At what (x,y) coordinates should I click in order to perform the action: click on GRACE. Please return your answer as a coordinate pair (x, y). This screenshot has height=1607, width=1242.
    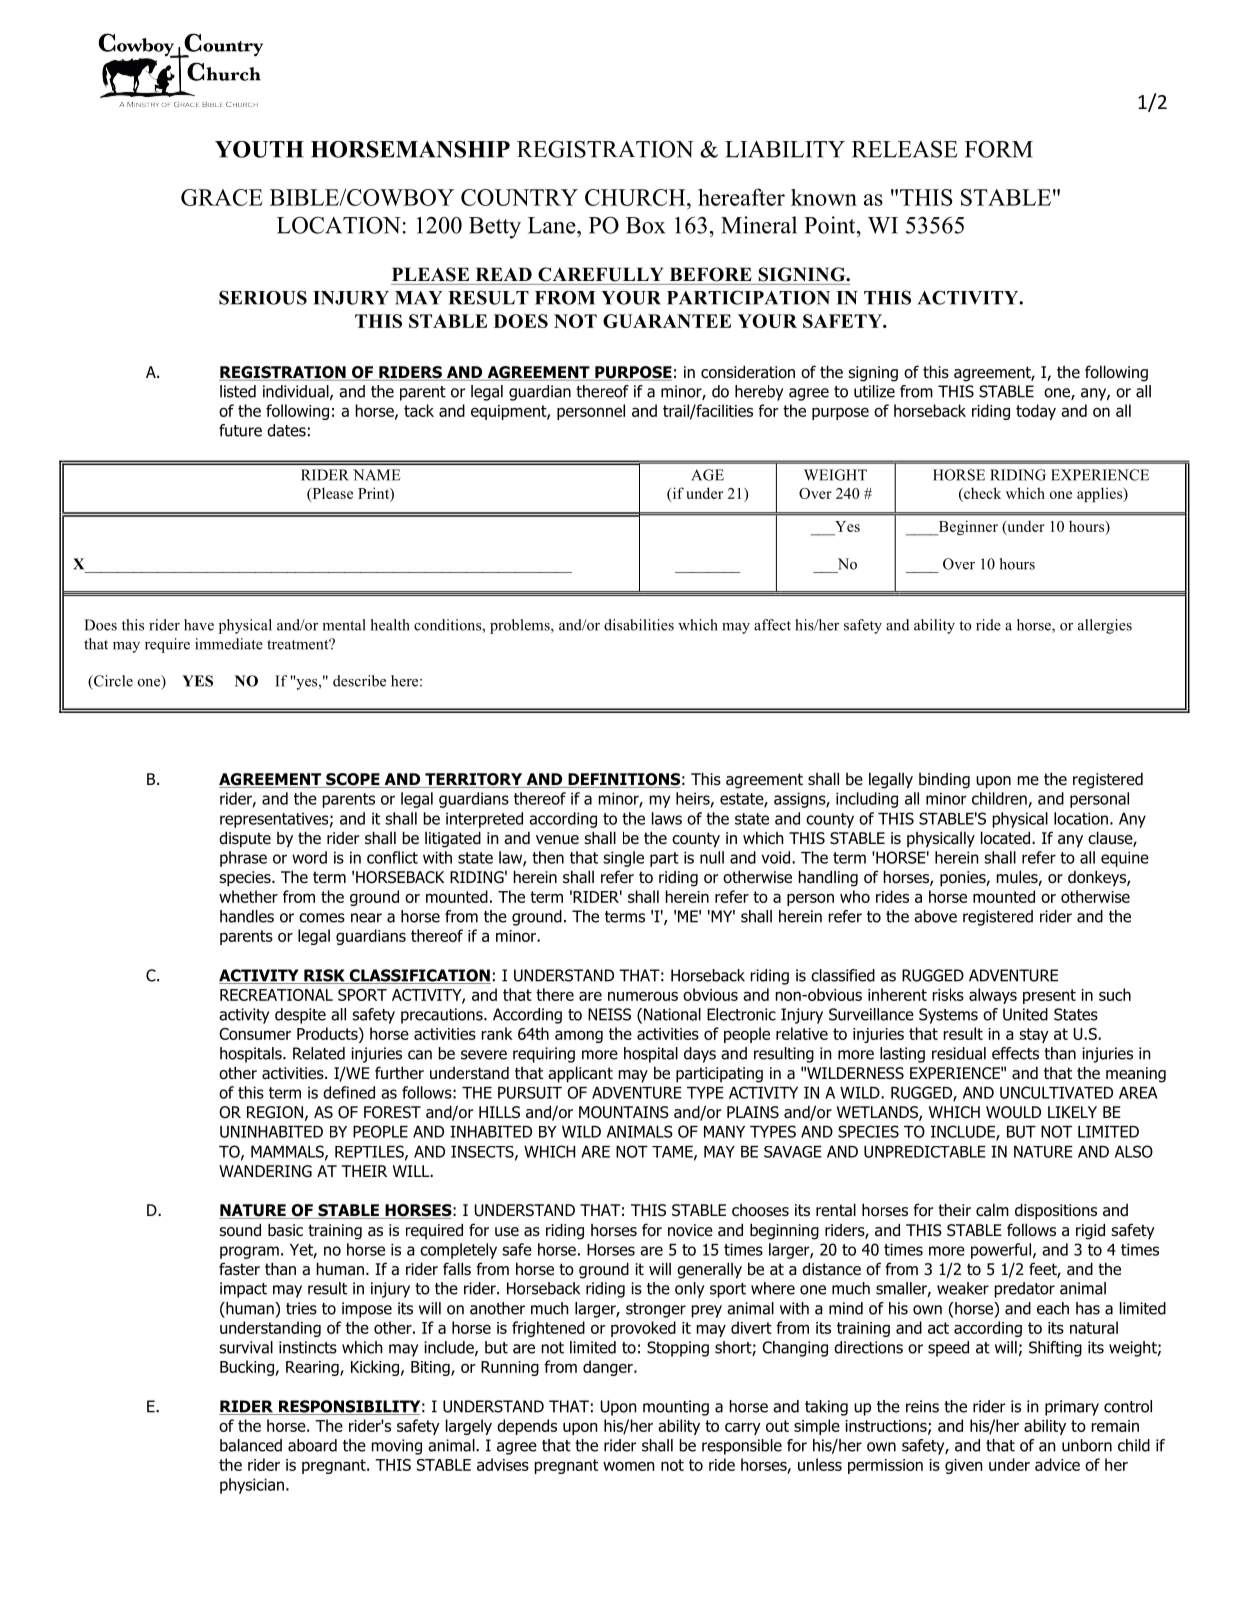
    Looking at the image, I should click on (222, 197).
